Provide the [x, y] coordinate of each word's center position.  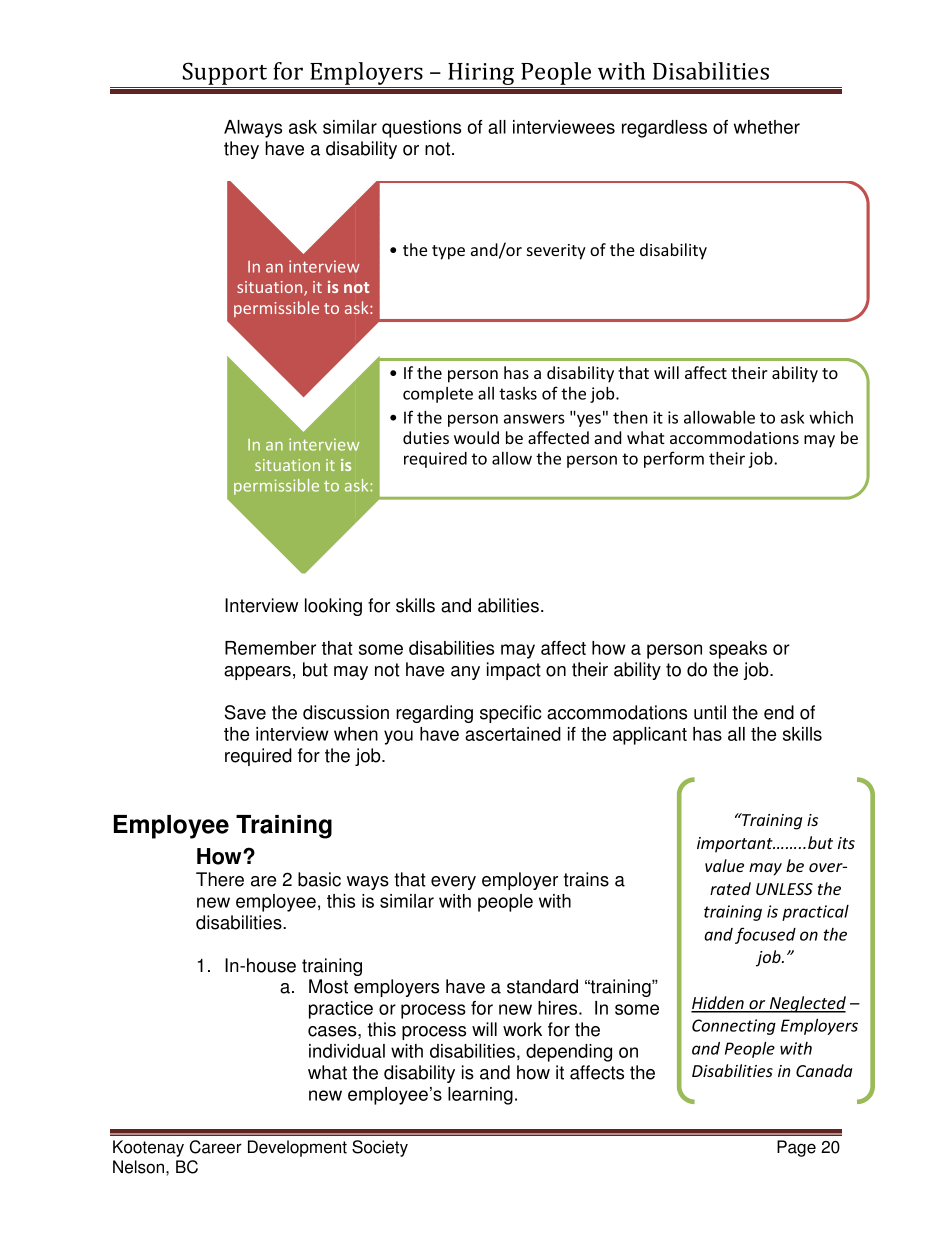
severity [556, 252]
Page [796, 1148]
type [448, 252]
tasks [518, 393]
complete [438, 395]
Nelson [138, 1167]
